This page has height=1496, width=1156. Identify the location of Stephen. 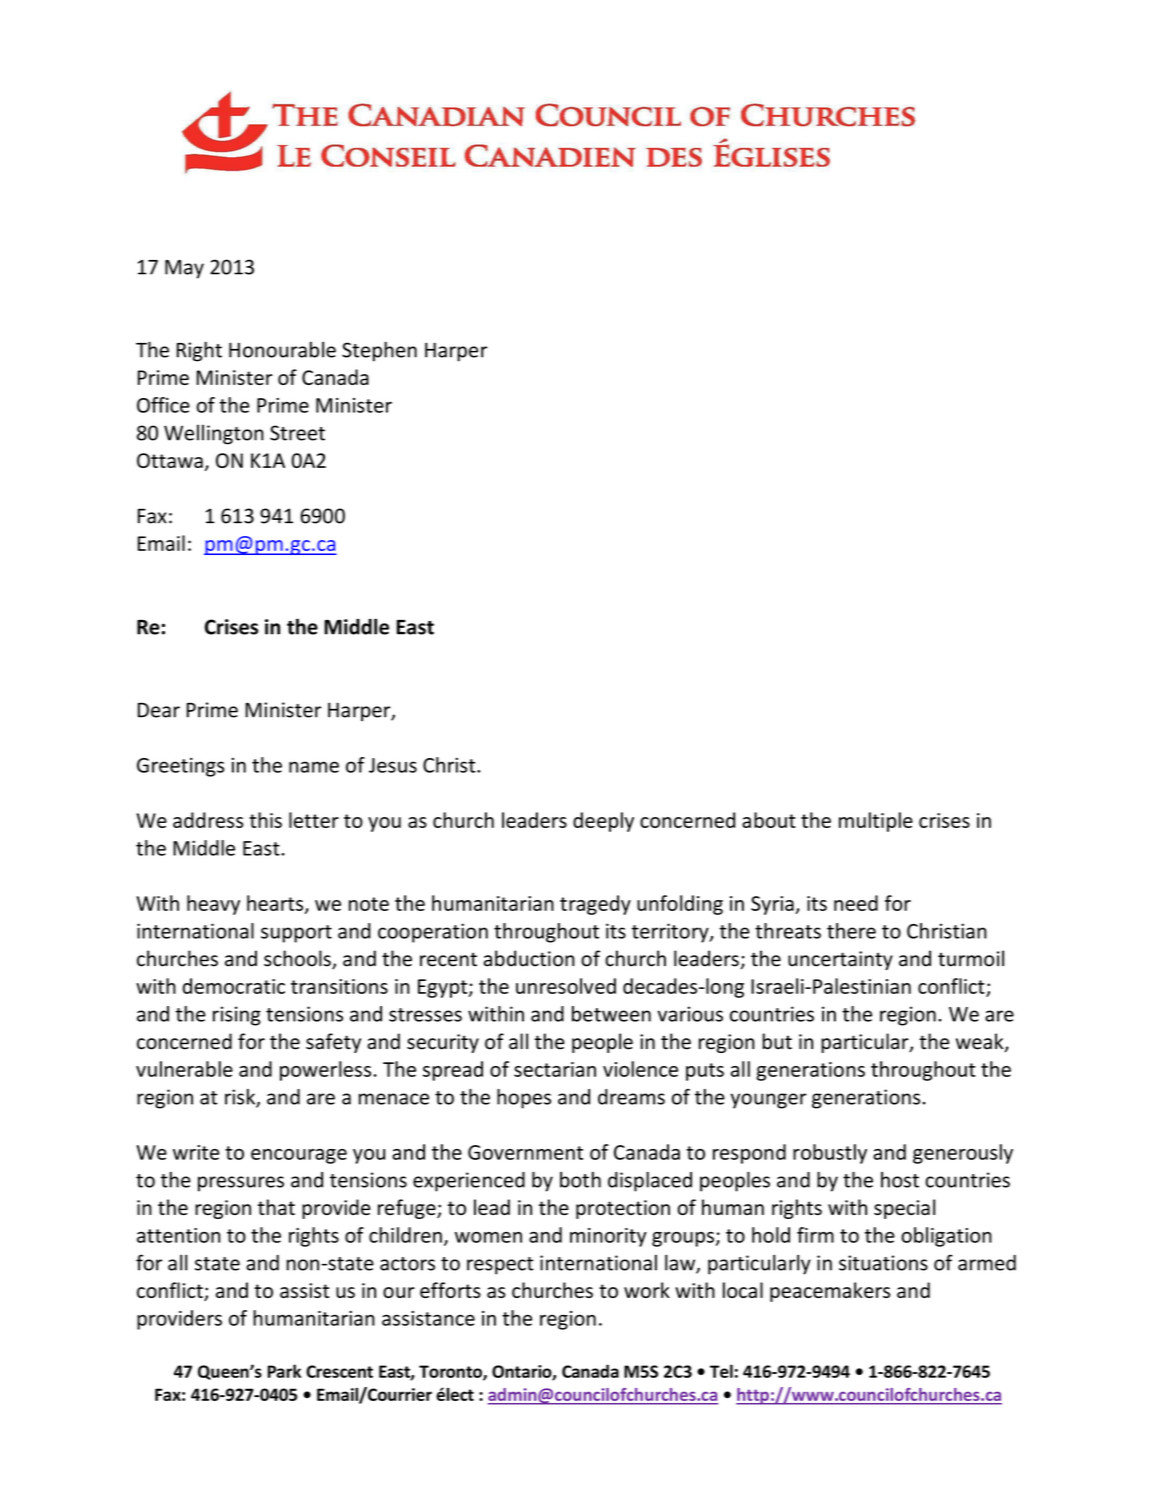
(379, 351).
